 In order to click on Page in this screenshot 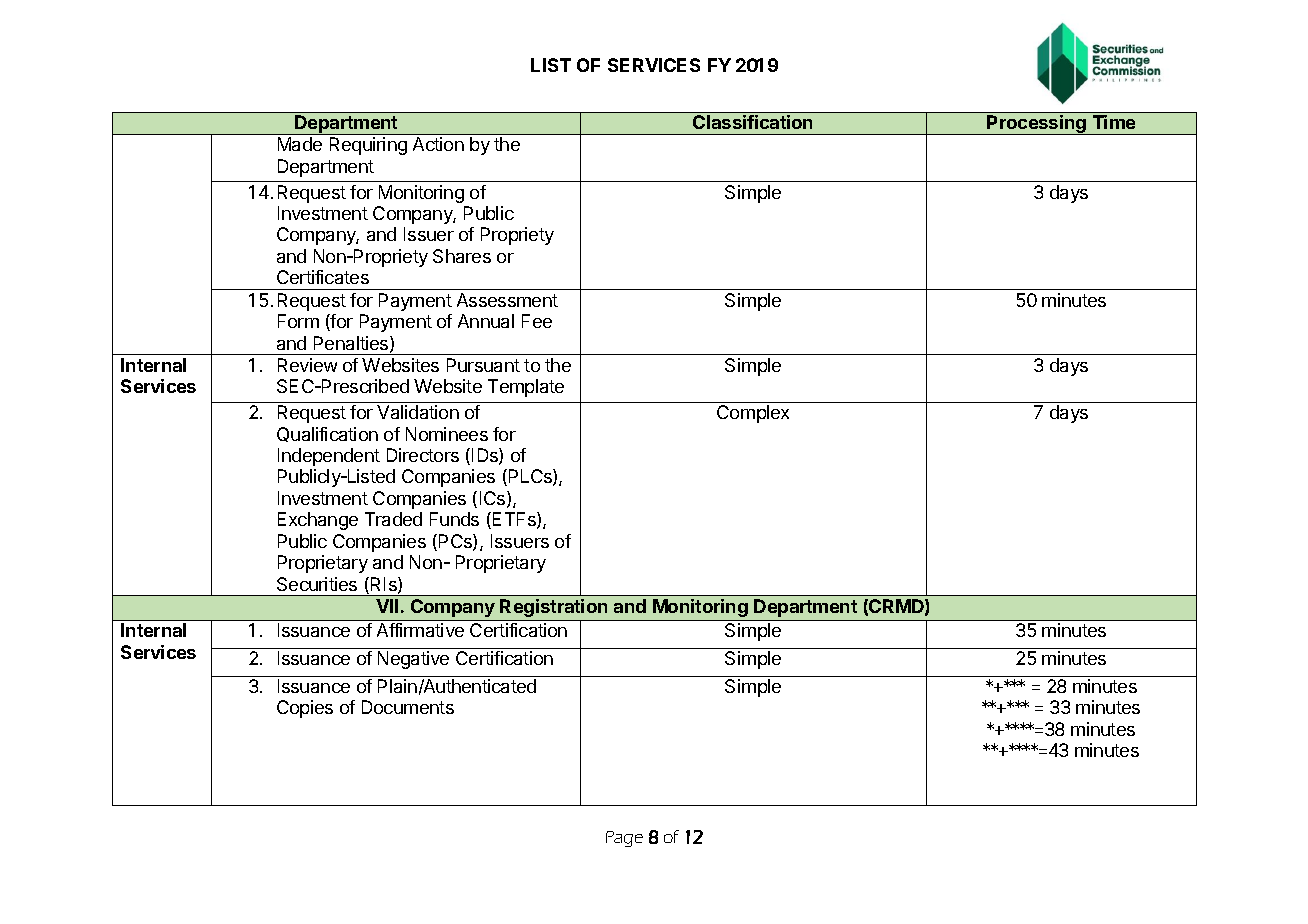, I will do `click(624, 839)`.
